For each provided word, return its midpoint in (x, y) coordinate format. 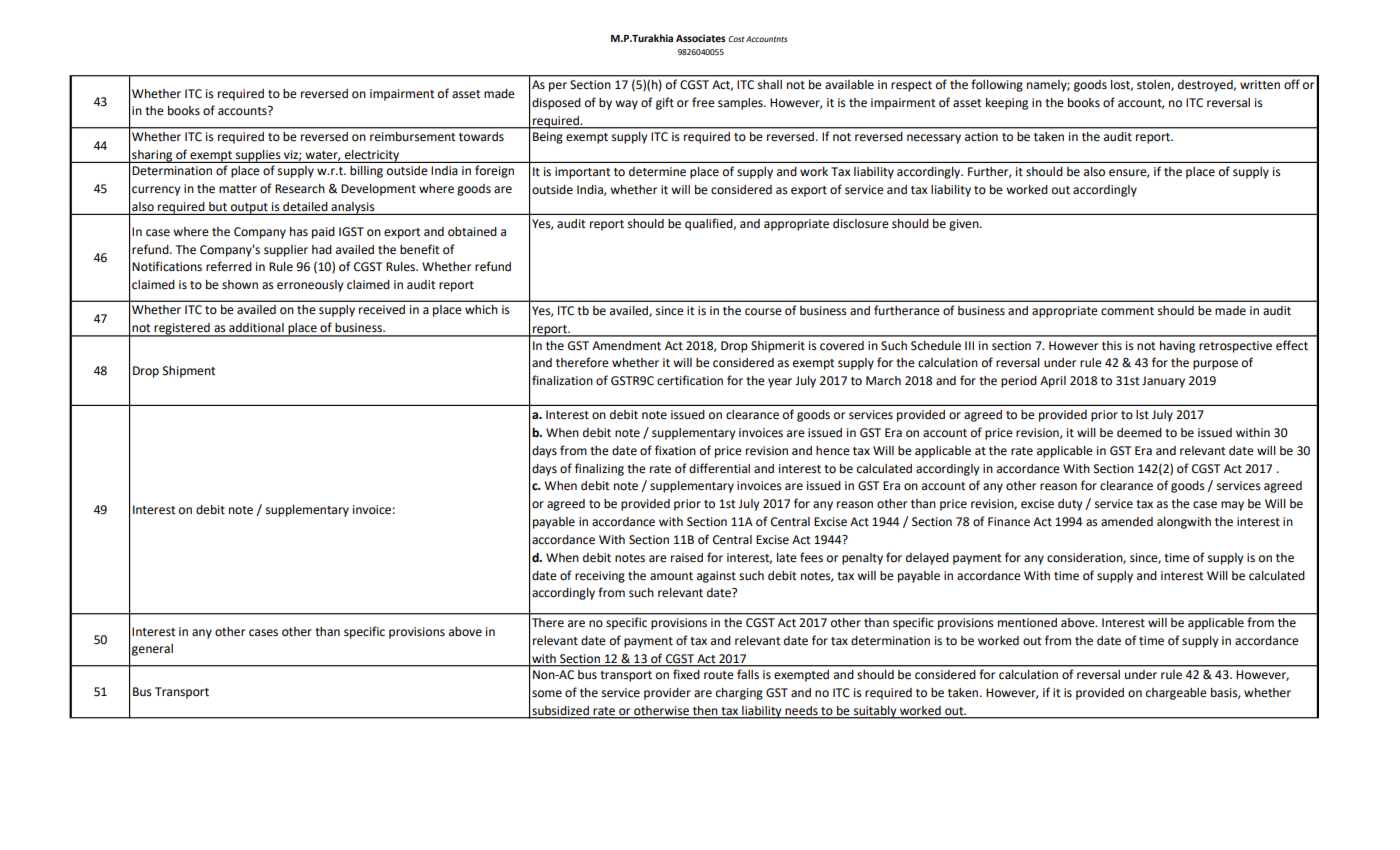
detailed (305, 207)
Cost (736, 39)
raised (687, 558)
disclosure (861, 224)
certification (690, 380)
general (152, 650)
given (965, 225)
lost (1122, 85)
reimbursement (412, 136)
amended (1127, 522)
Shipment (189, 372)
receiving (600, 577)
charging (739, 694)
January (1163, 382)
